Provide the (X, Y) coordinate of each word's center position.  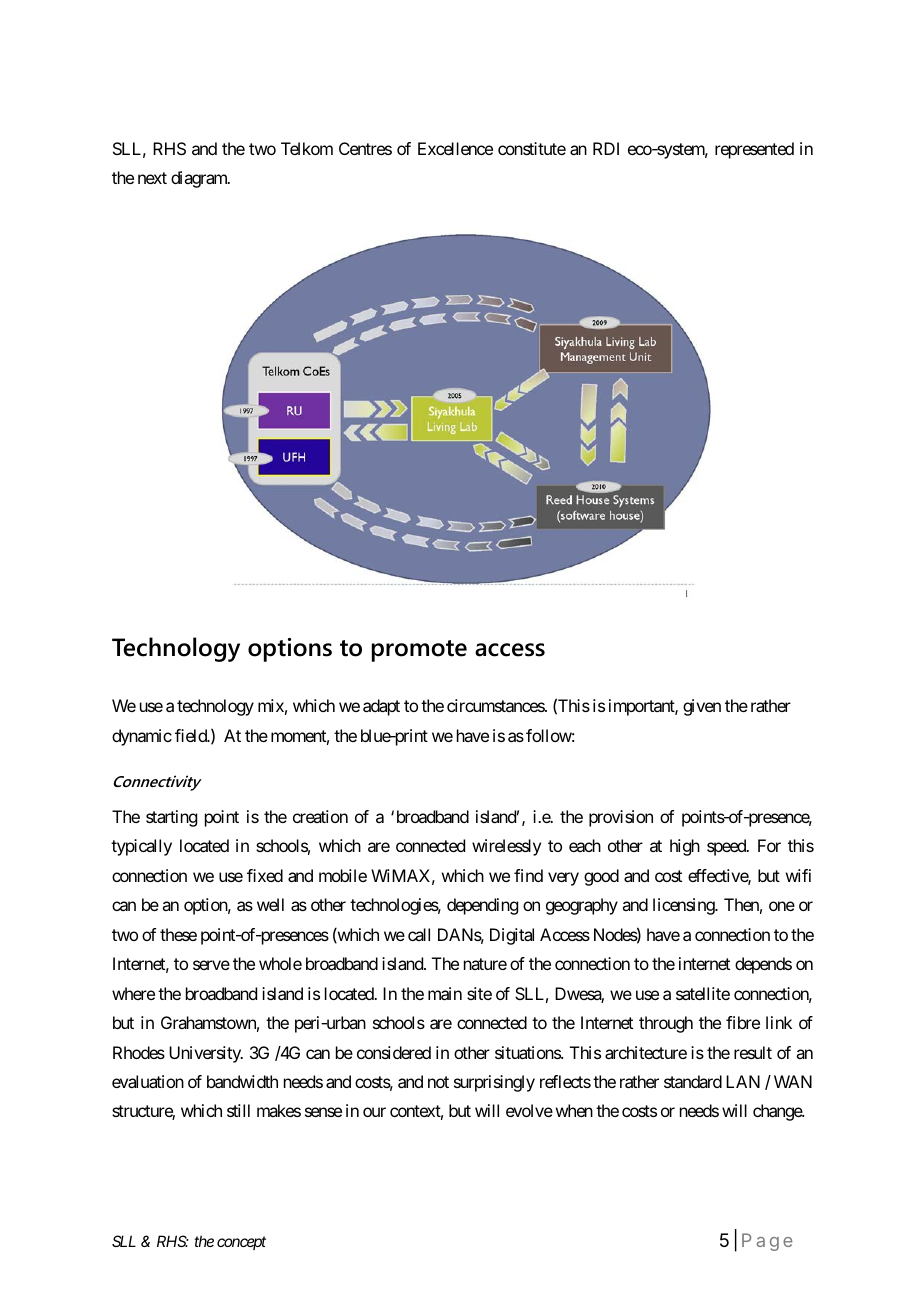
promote (419, 651)
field (192, 735)
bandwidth (242, 1081)
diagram (200, 179)
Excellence (455, 148)
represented (754, 150)
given (702, 707)
